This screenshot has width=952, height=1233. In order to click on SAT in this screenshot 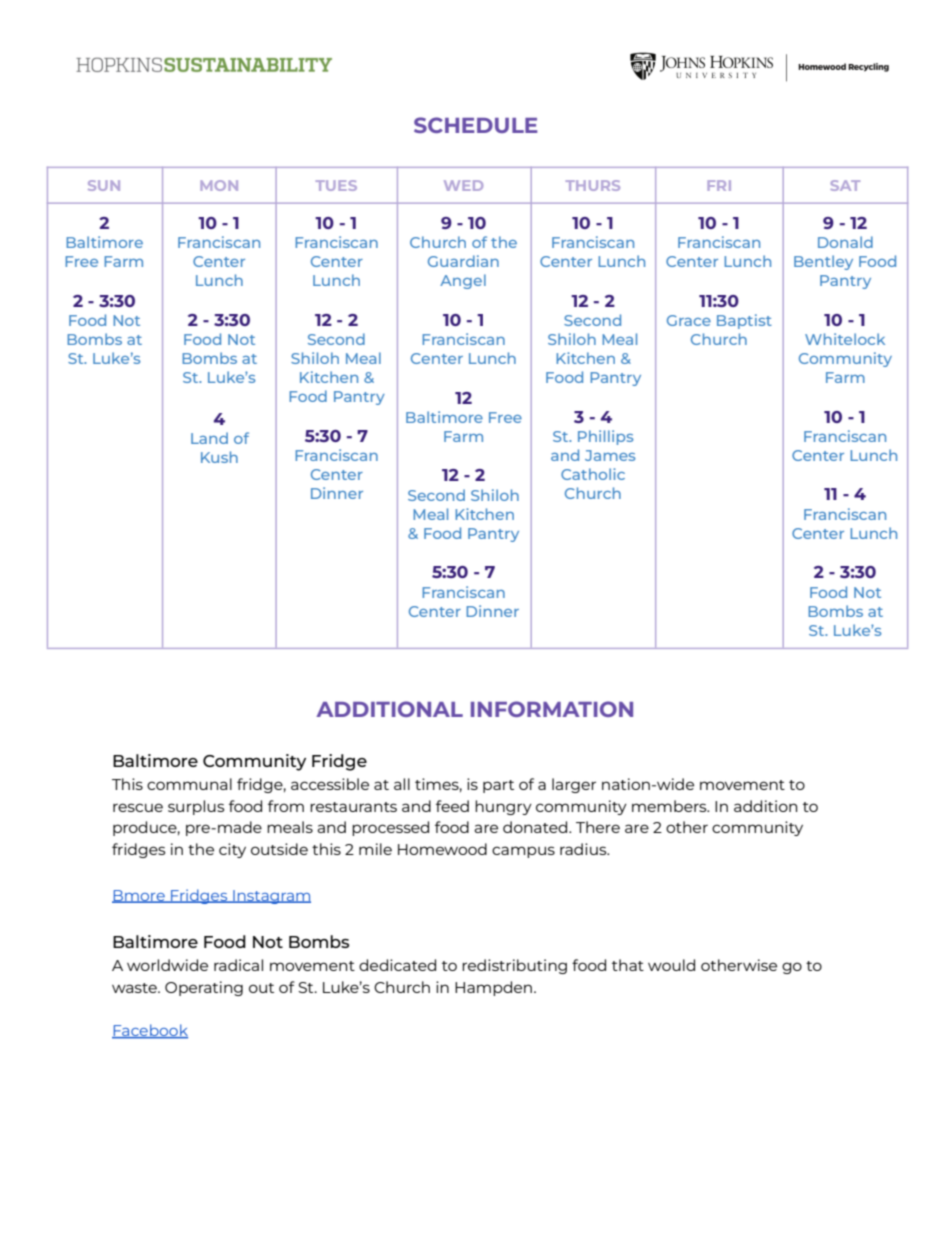, I will do `click(845, 185)`.
